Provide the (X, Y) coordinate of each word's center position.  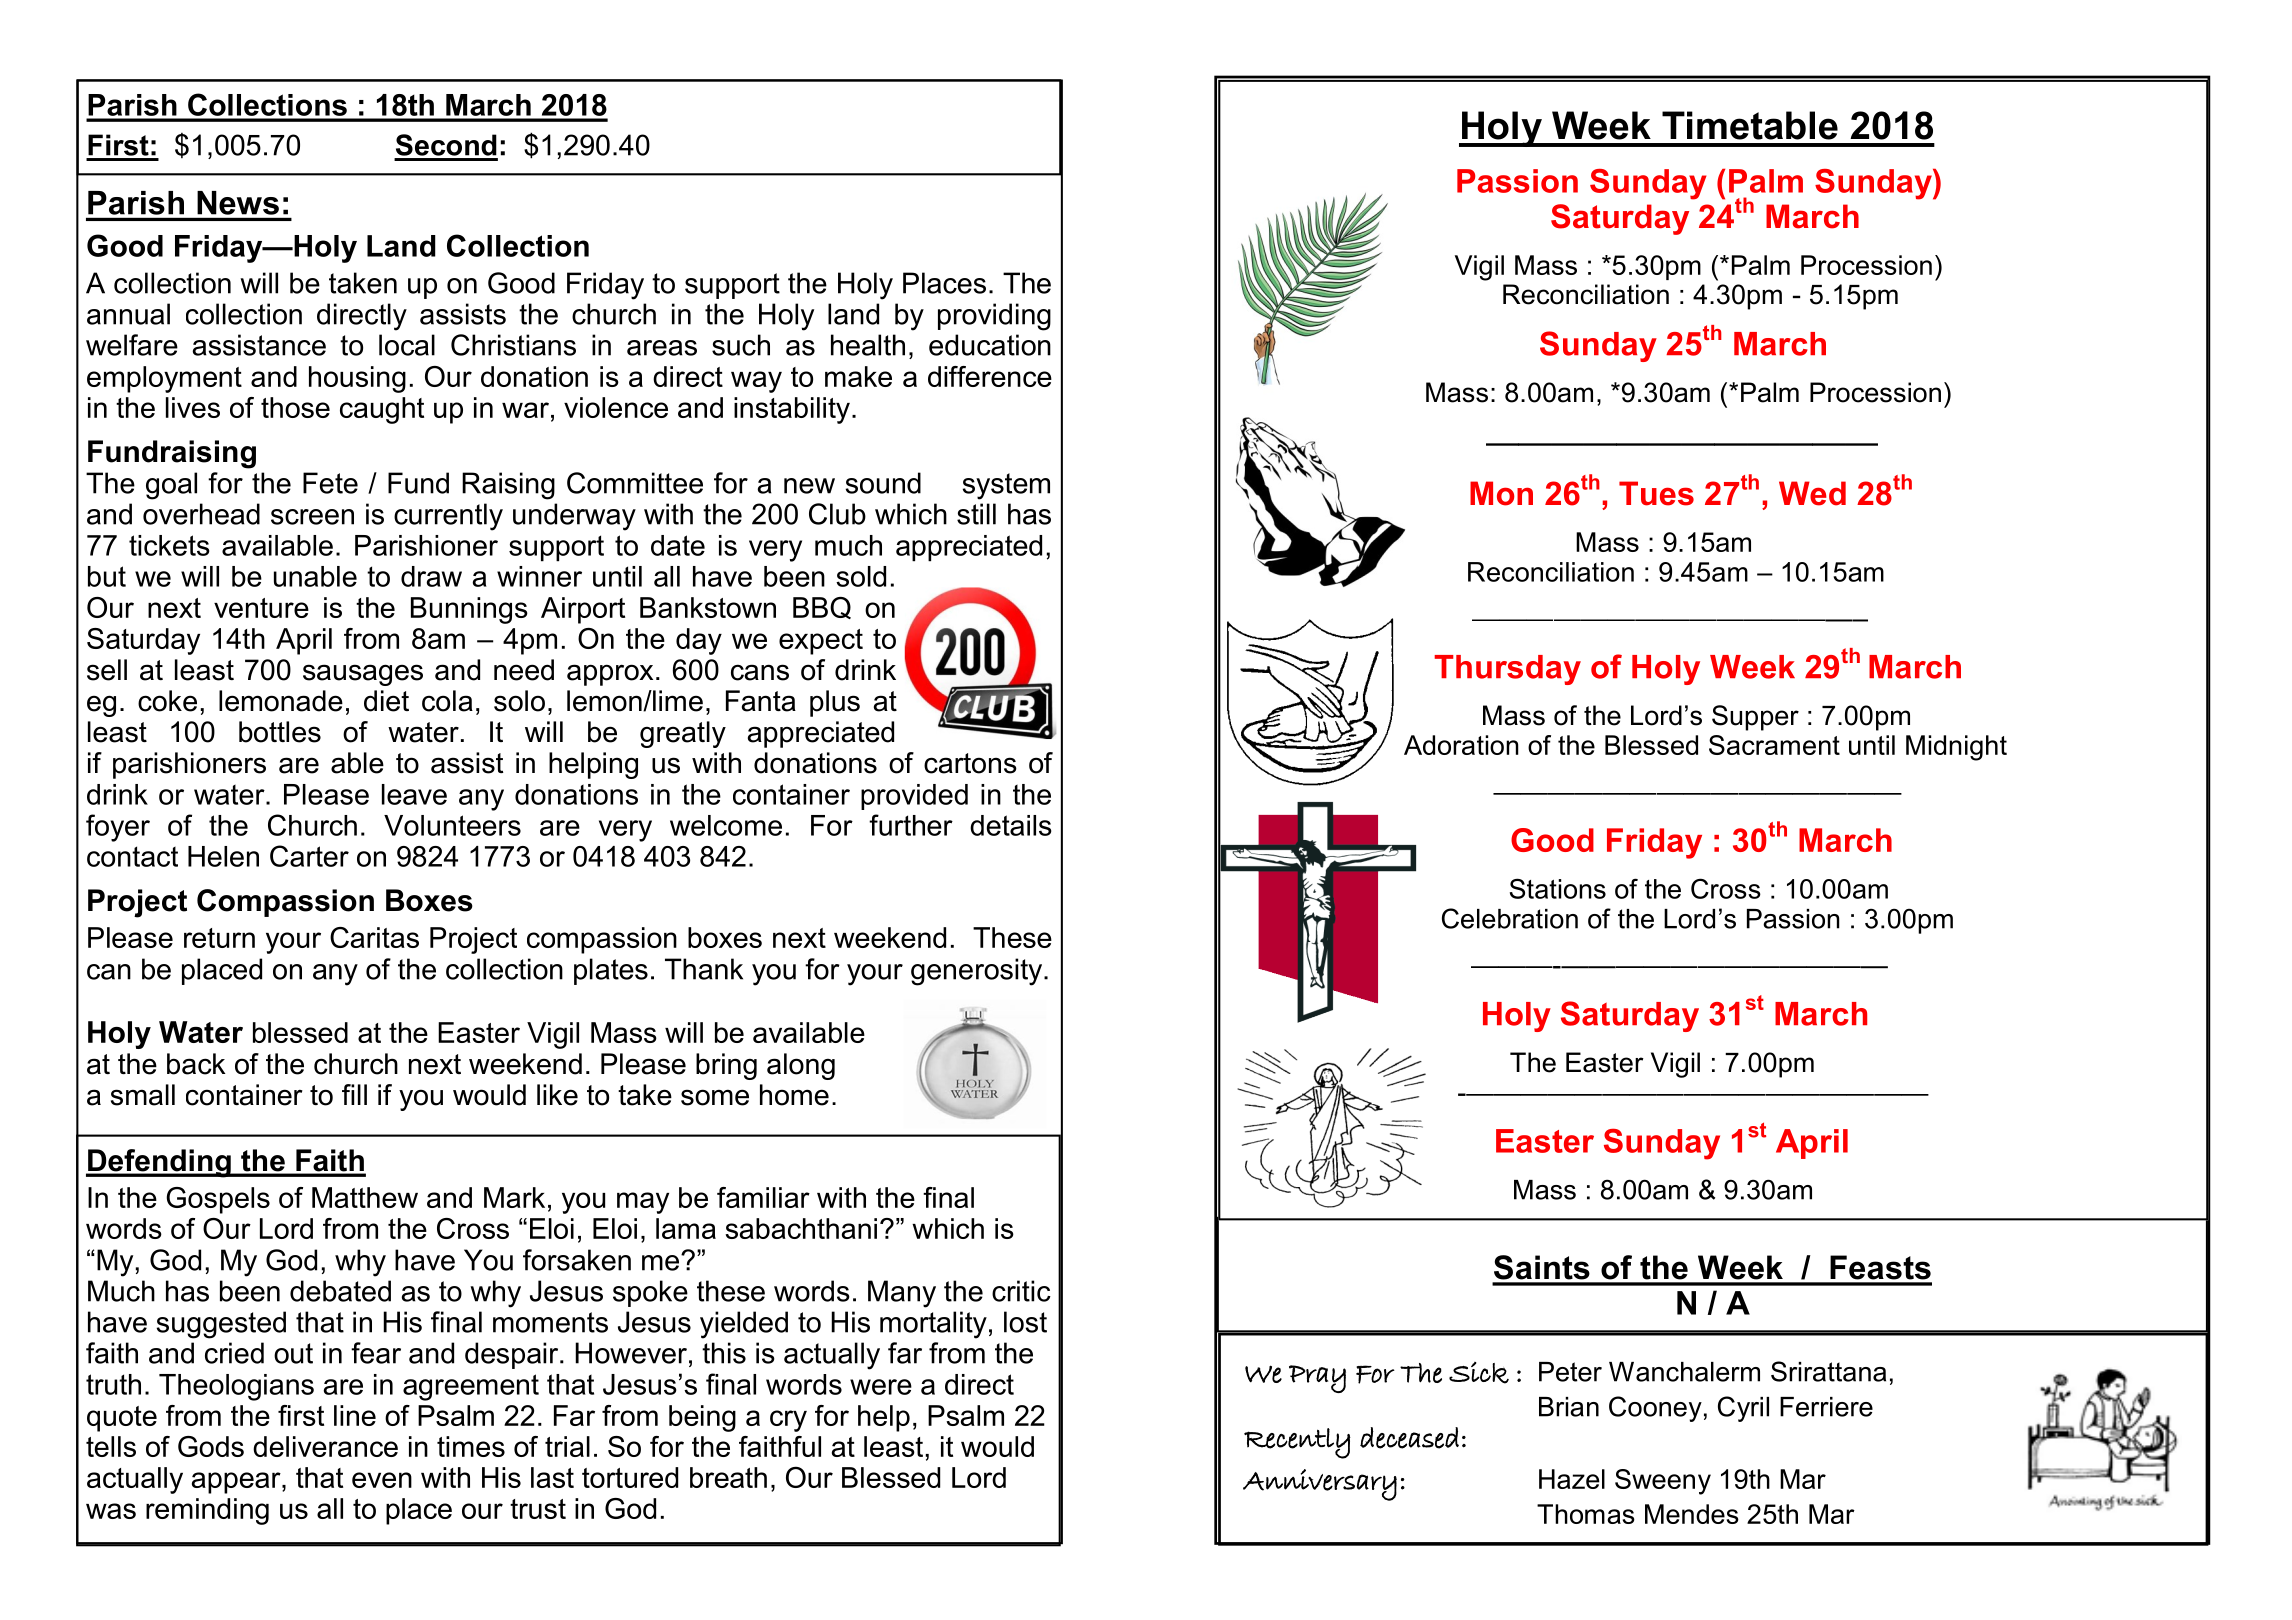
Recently (1297, 1443)
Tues (1656, 493)
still (976, 514)
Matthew (365, 1197)
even (382, 1480)
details (1011, 825)
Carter (309, 856)
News (238, 203)
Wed (1812, 493)
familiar (763, 1197)
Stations (1558, 888)
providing (994, 317)
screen (312, 517)
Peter (1570, 1372)
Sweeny (1663, 1482)
